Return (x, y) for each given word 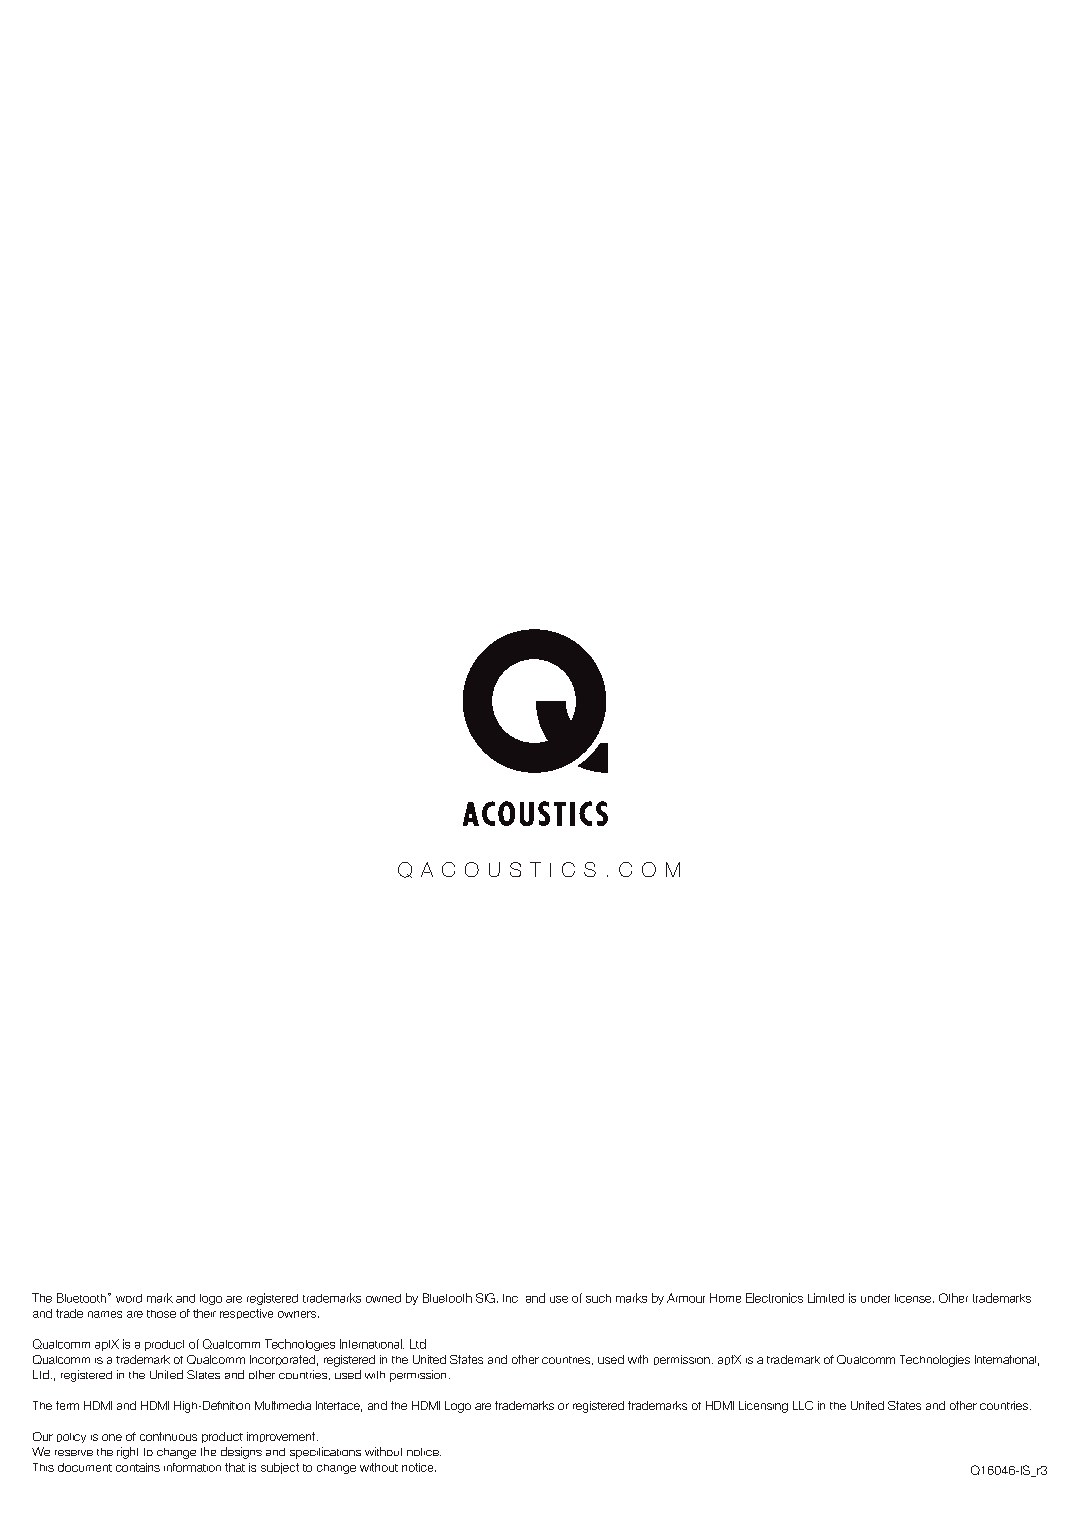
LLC (803, 1405)
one (112, 1437)
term (67, 1405)
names (105, 1314)
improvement (282, 1437)
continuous (168, 1436)
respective (246, 1314)
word (129, 1298)
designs (241, 1453)
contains (138, 1467)
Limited (826, 1298)
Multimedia (283, 1405)
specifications (325, 1453)
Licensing (763, 1407)
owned (383, 1298)
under (875, 1298)
